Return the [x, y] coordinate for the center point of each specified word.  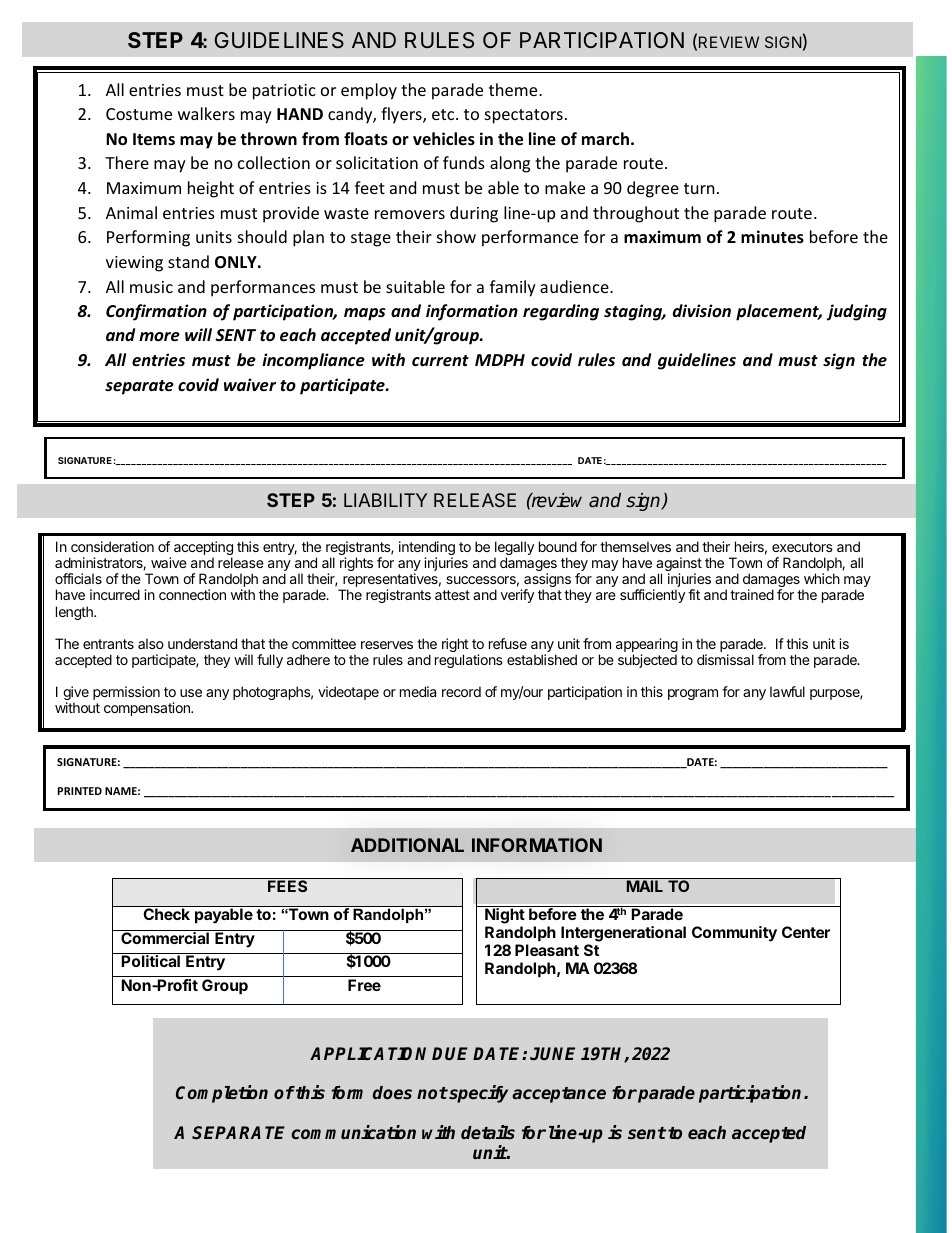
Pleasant [547, 950]
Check [167, 914]
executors [802, 547]
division [702, 310]
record [461, 691]
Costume [139, 114]
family [513, 288]
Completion [222, 1094]
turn [699, 188]
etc [444, 114]
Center [806, 932]
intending [427, 549]
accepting [203, 549]
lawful [787, 691]
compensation [148, 709]
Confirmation [156, 312]
